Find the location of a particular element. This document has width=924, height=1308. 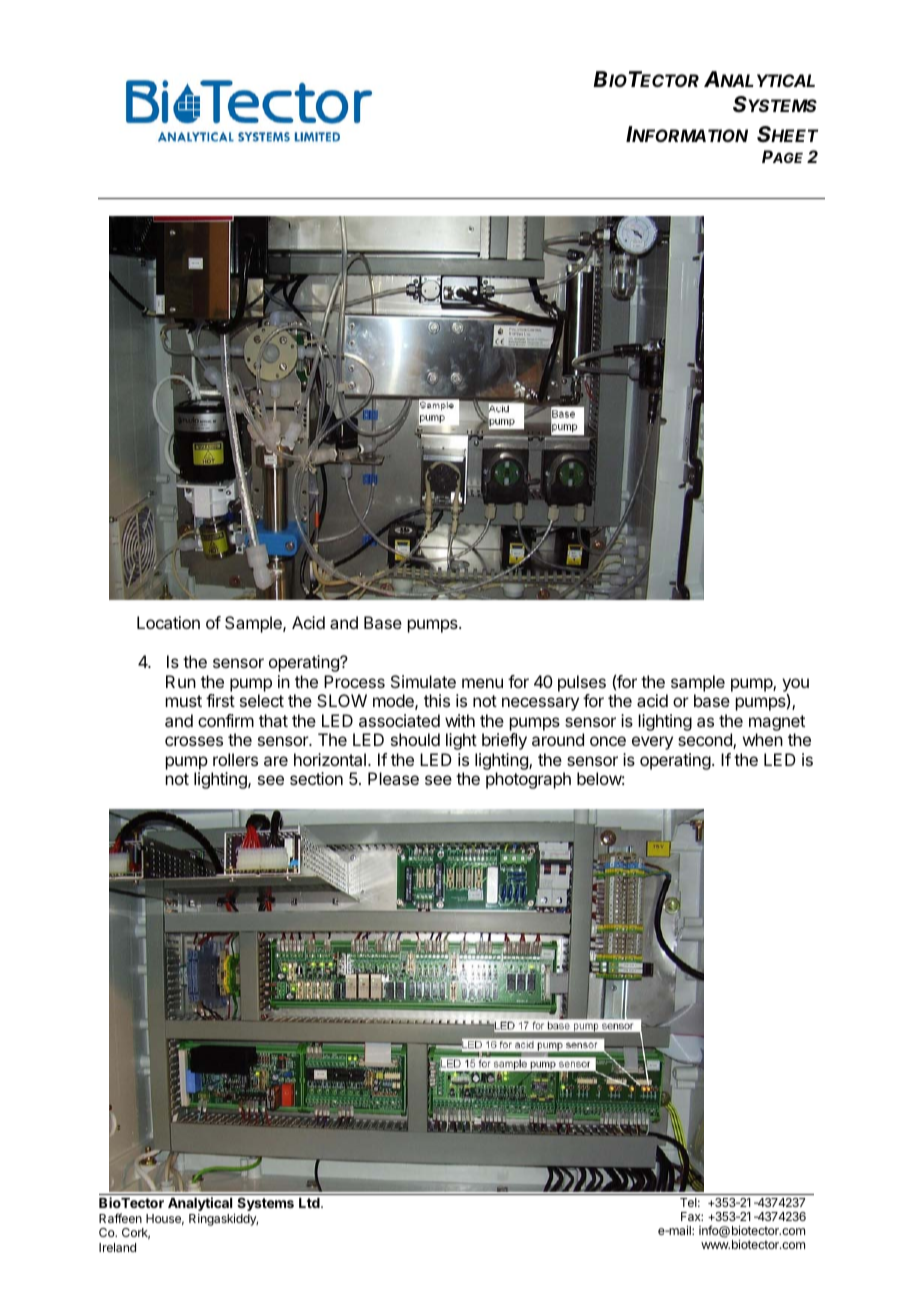

Simulate is located at coordinates (423, 681).
